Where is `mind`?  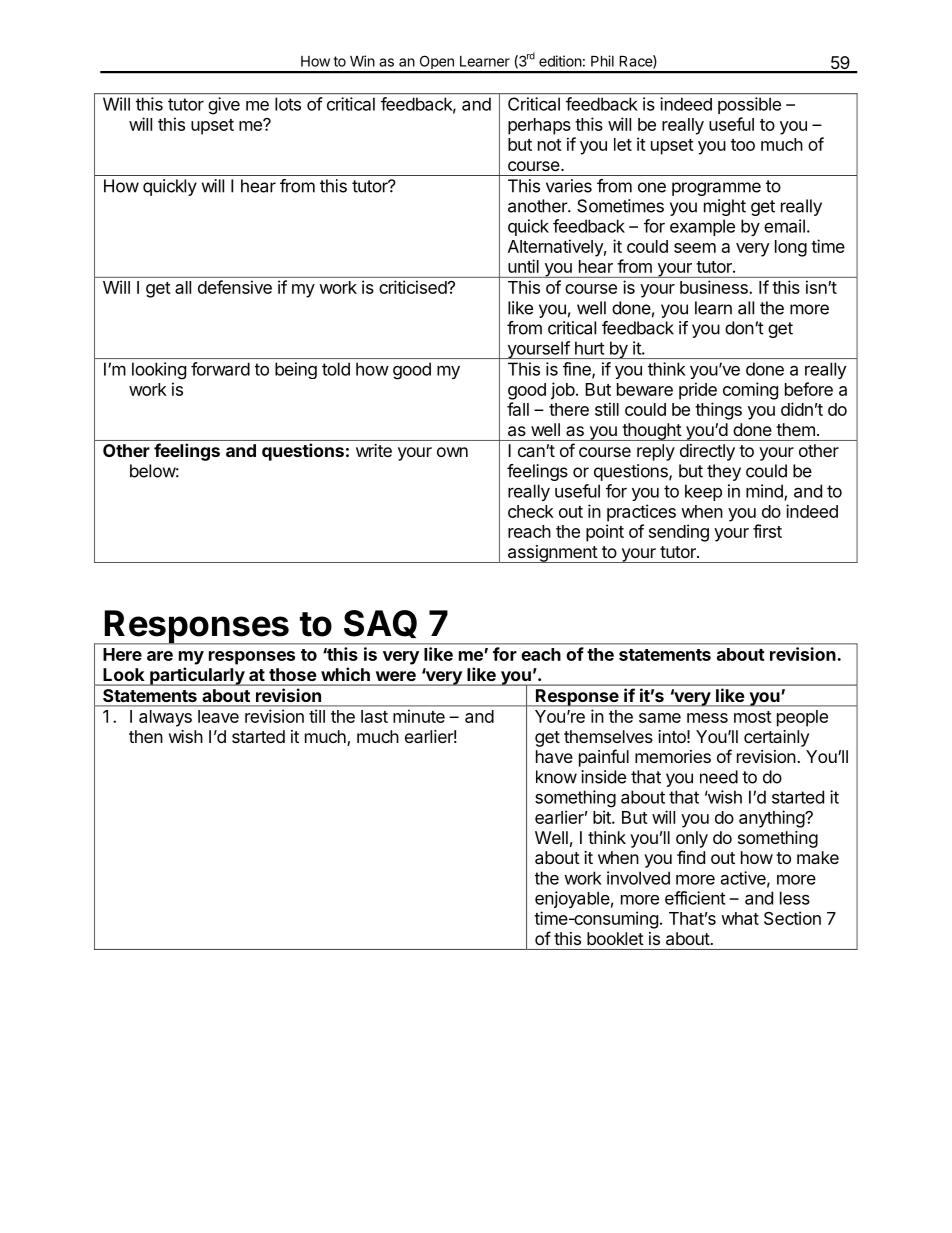 mind is located at coordinates (765, 492).
